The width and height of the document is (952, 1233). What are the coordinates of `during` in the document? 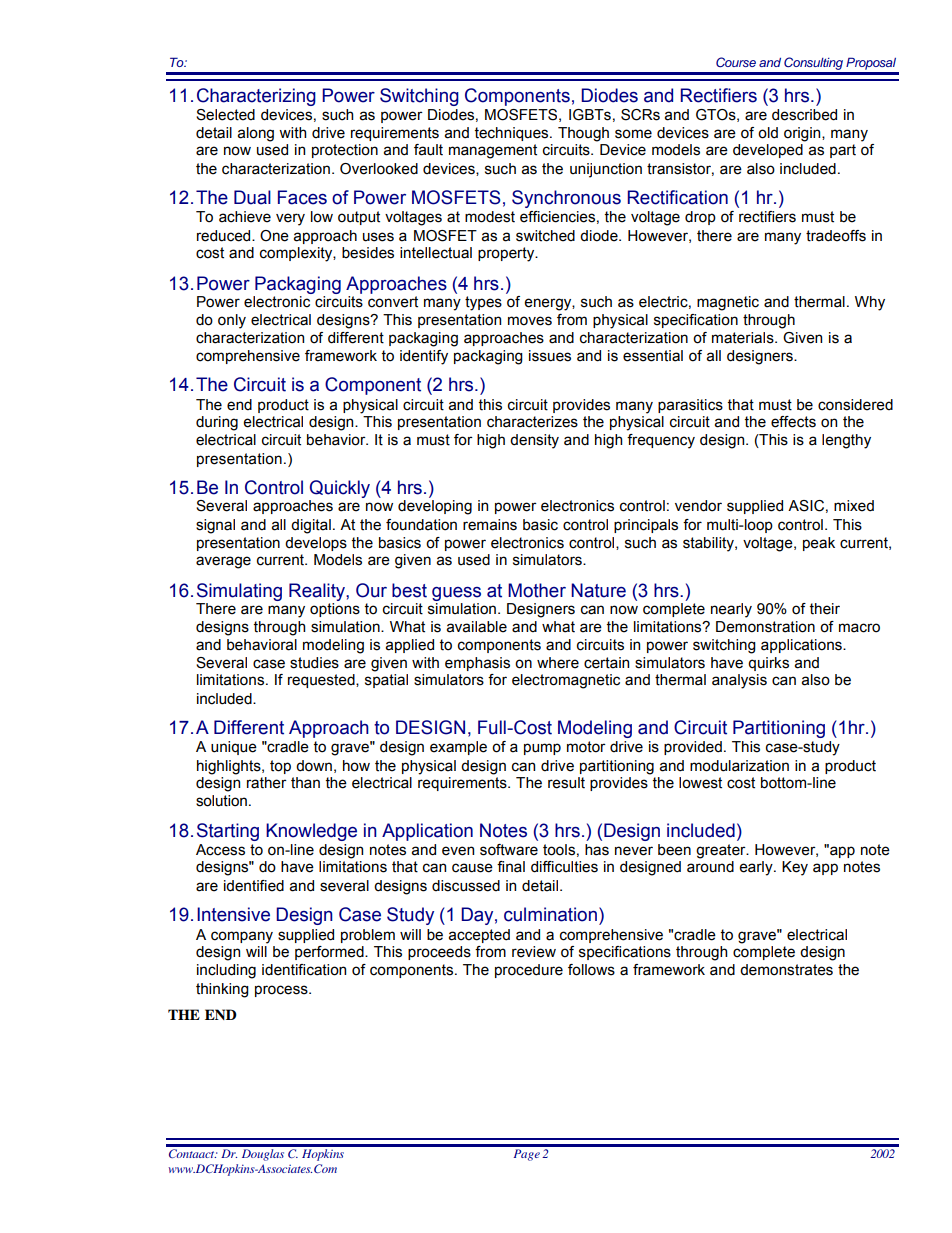 It's located at (217, 423).
